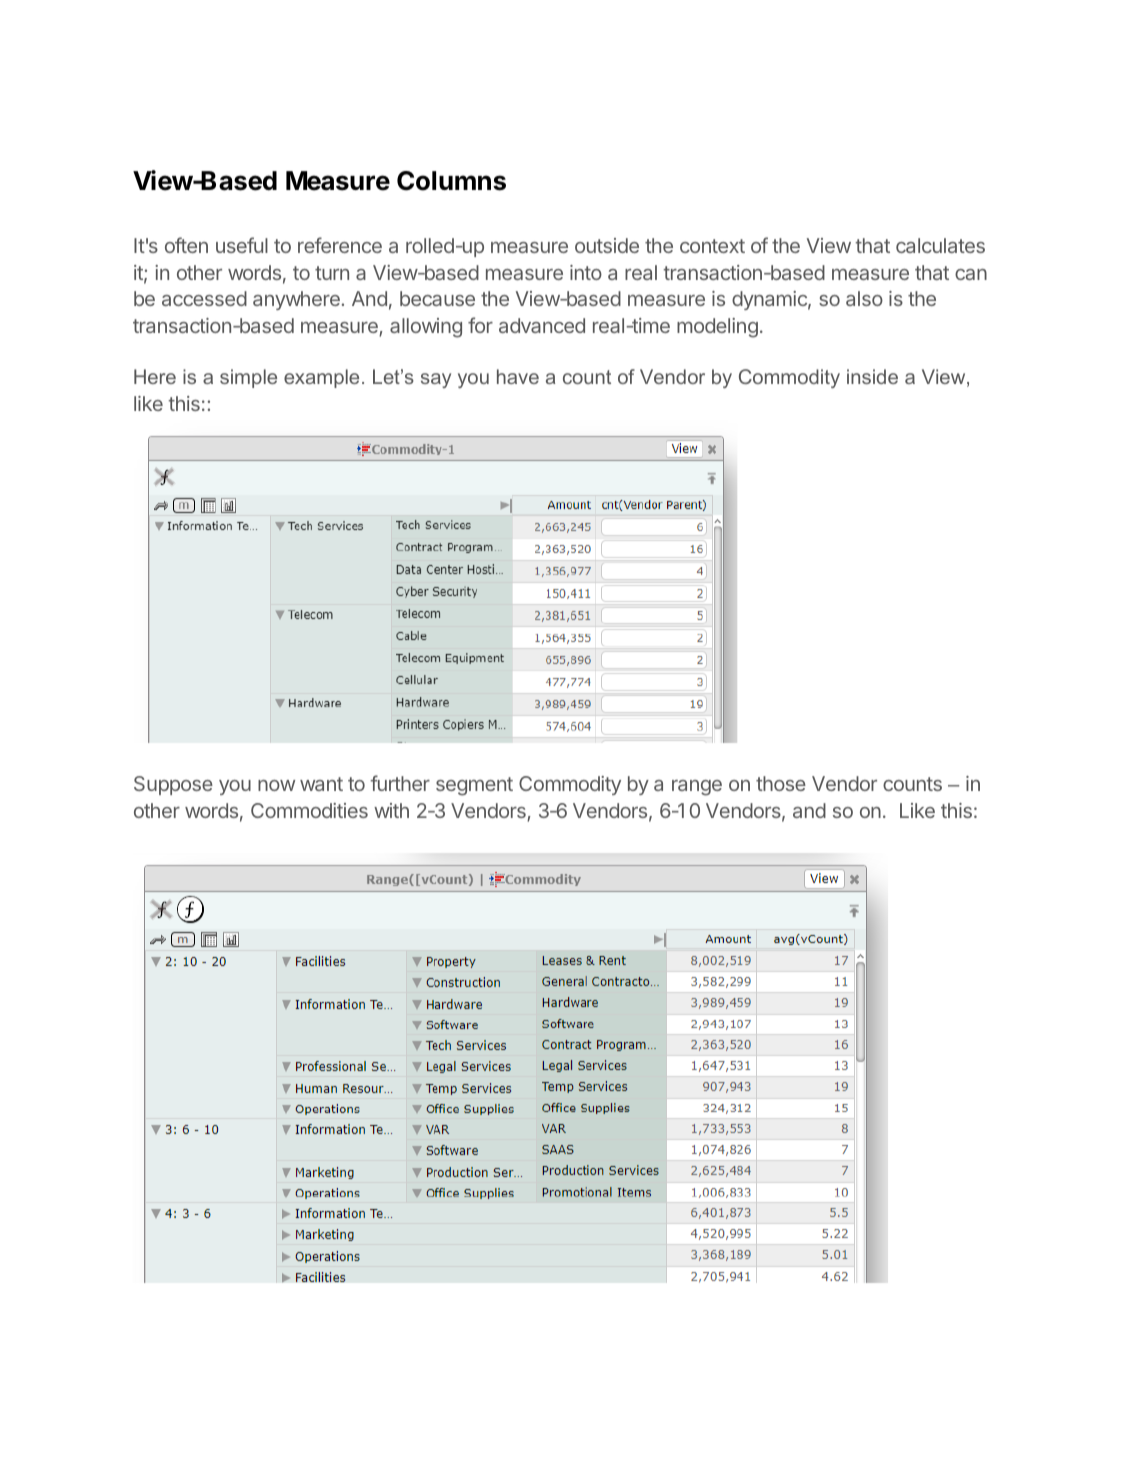 Image resolution: width=1128 pixels, height=1460 pixels. Describe the element at coordinates (697, 788) in the document. I see `range` at that location.
